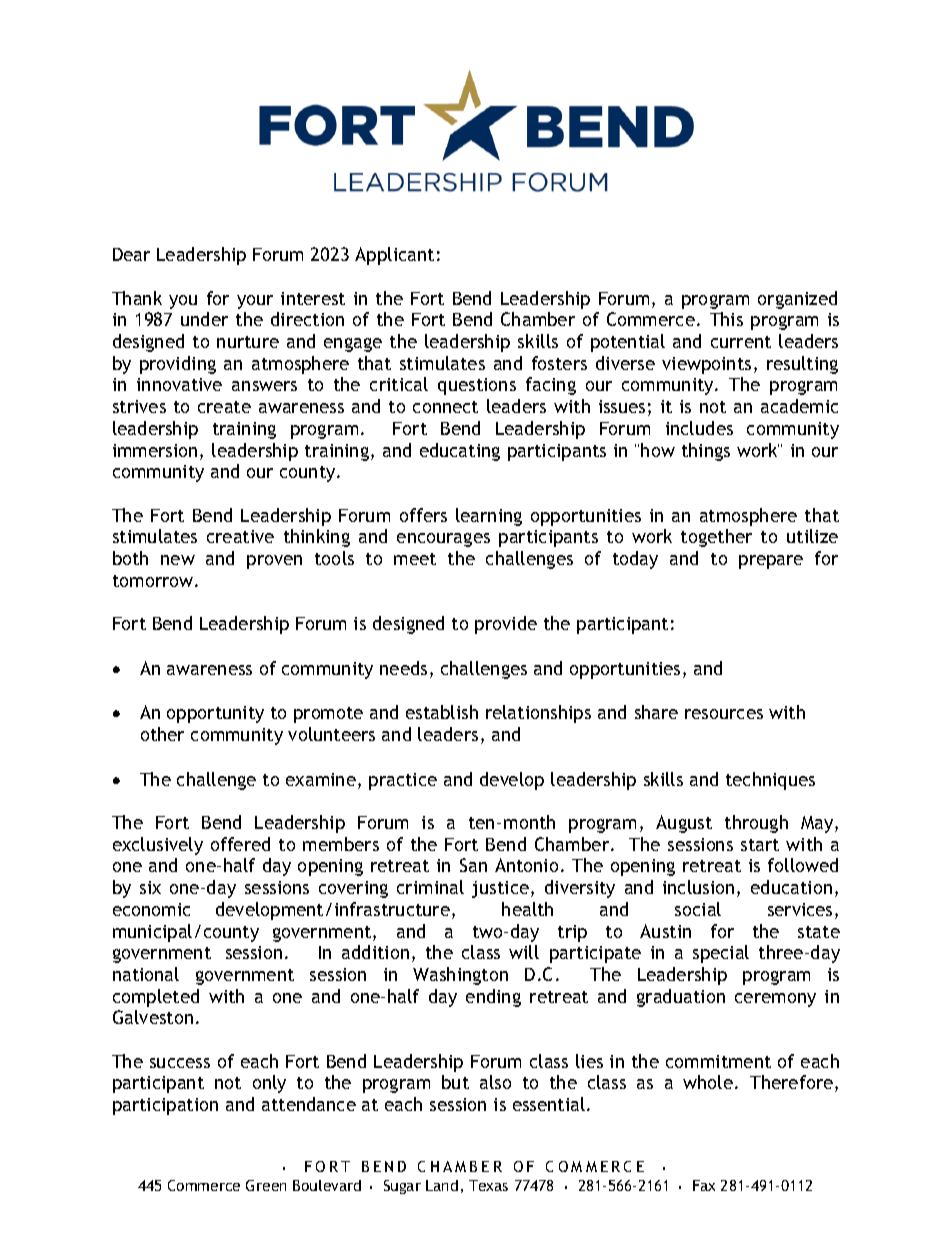  What do you see at coordinates (215, 714) in the document?
I see `opportunity` at bounding box center [215, 714].
